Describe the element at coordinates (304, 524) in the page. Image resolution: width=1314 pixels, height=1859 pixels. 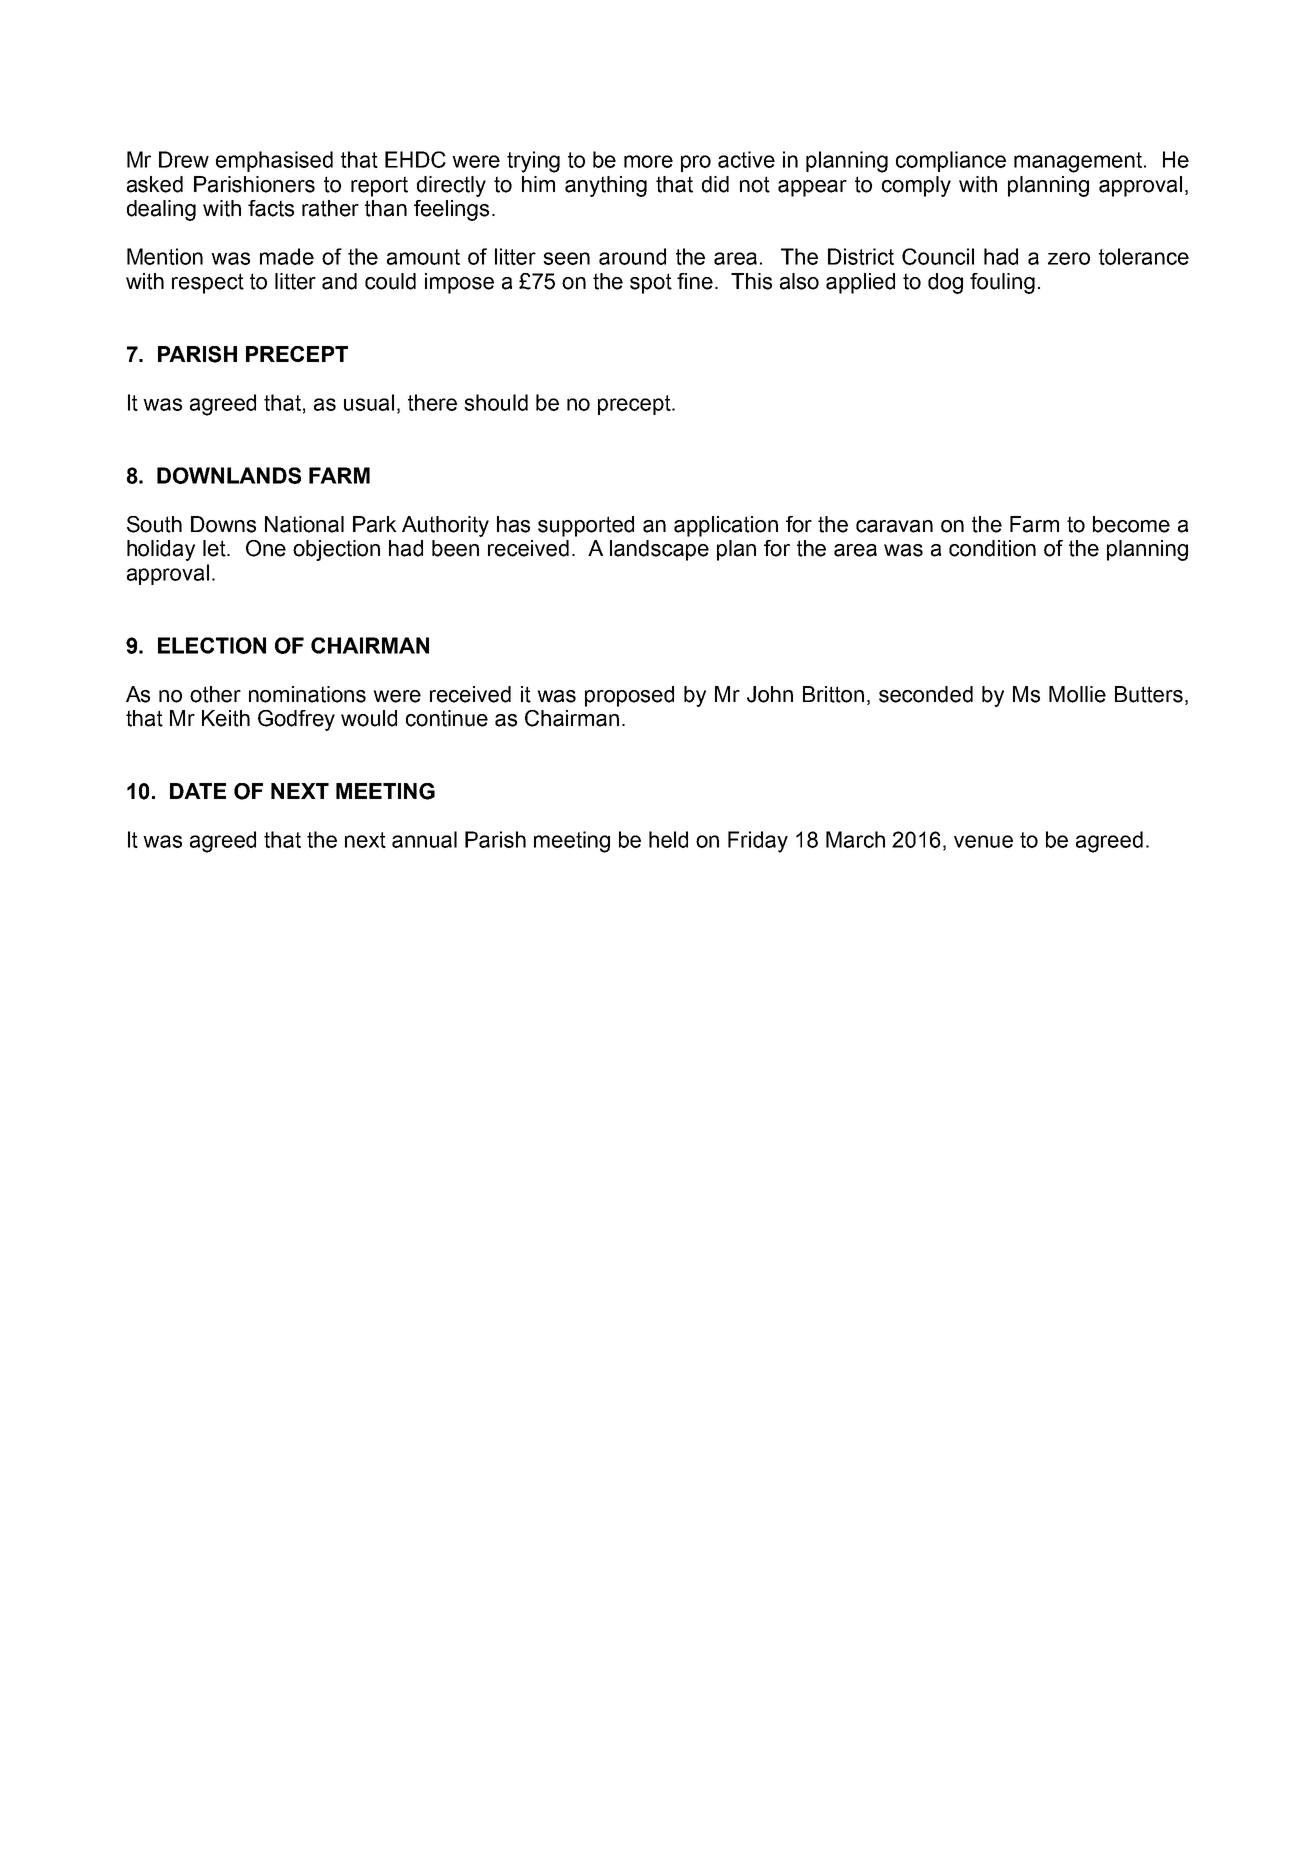
I see `National` at that location.
